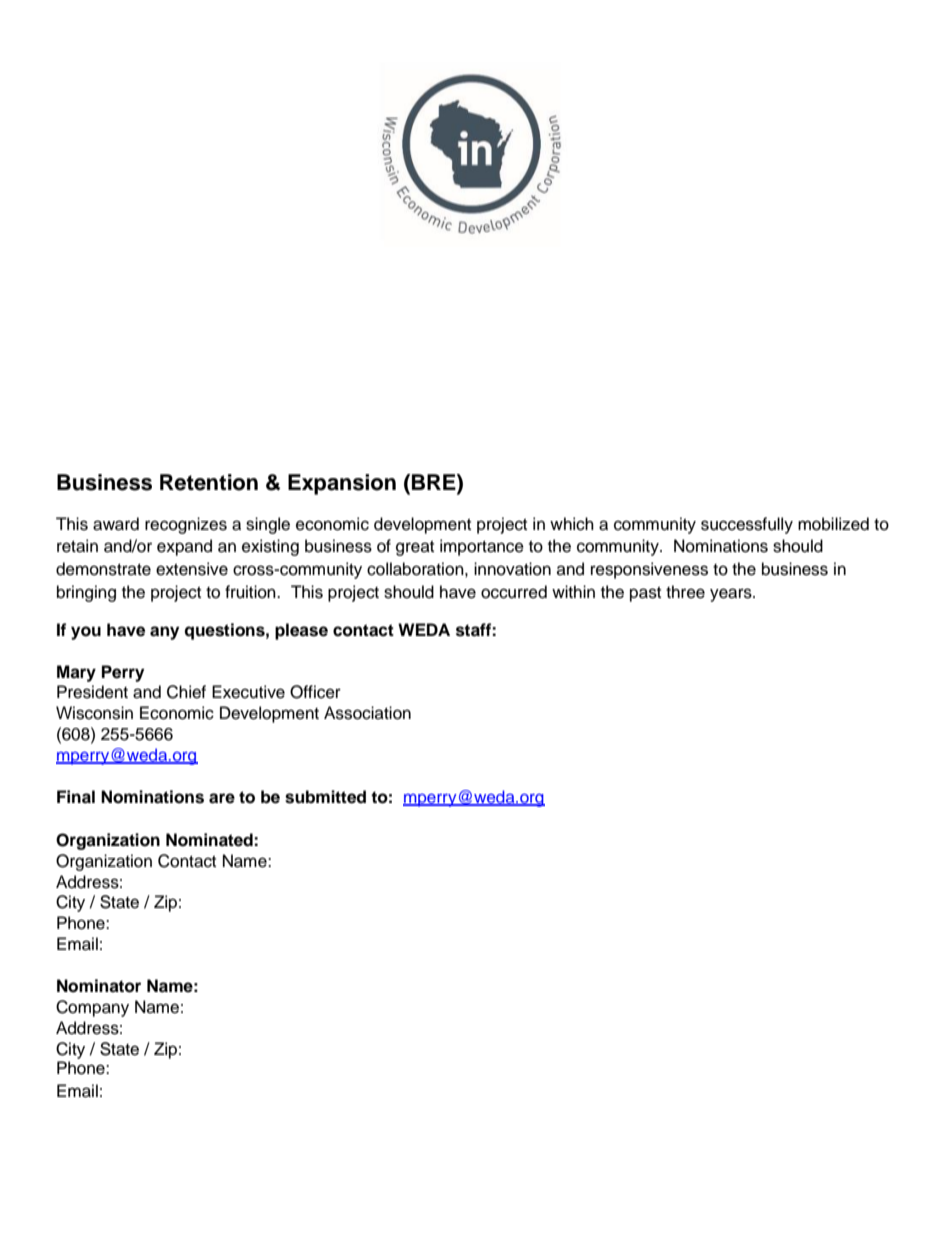  What do you see at coordinates (92, 1008) in the screenshot?
I see `Company` at bounding box center [92, 1008].
